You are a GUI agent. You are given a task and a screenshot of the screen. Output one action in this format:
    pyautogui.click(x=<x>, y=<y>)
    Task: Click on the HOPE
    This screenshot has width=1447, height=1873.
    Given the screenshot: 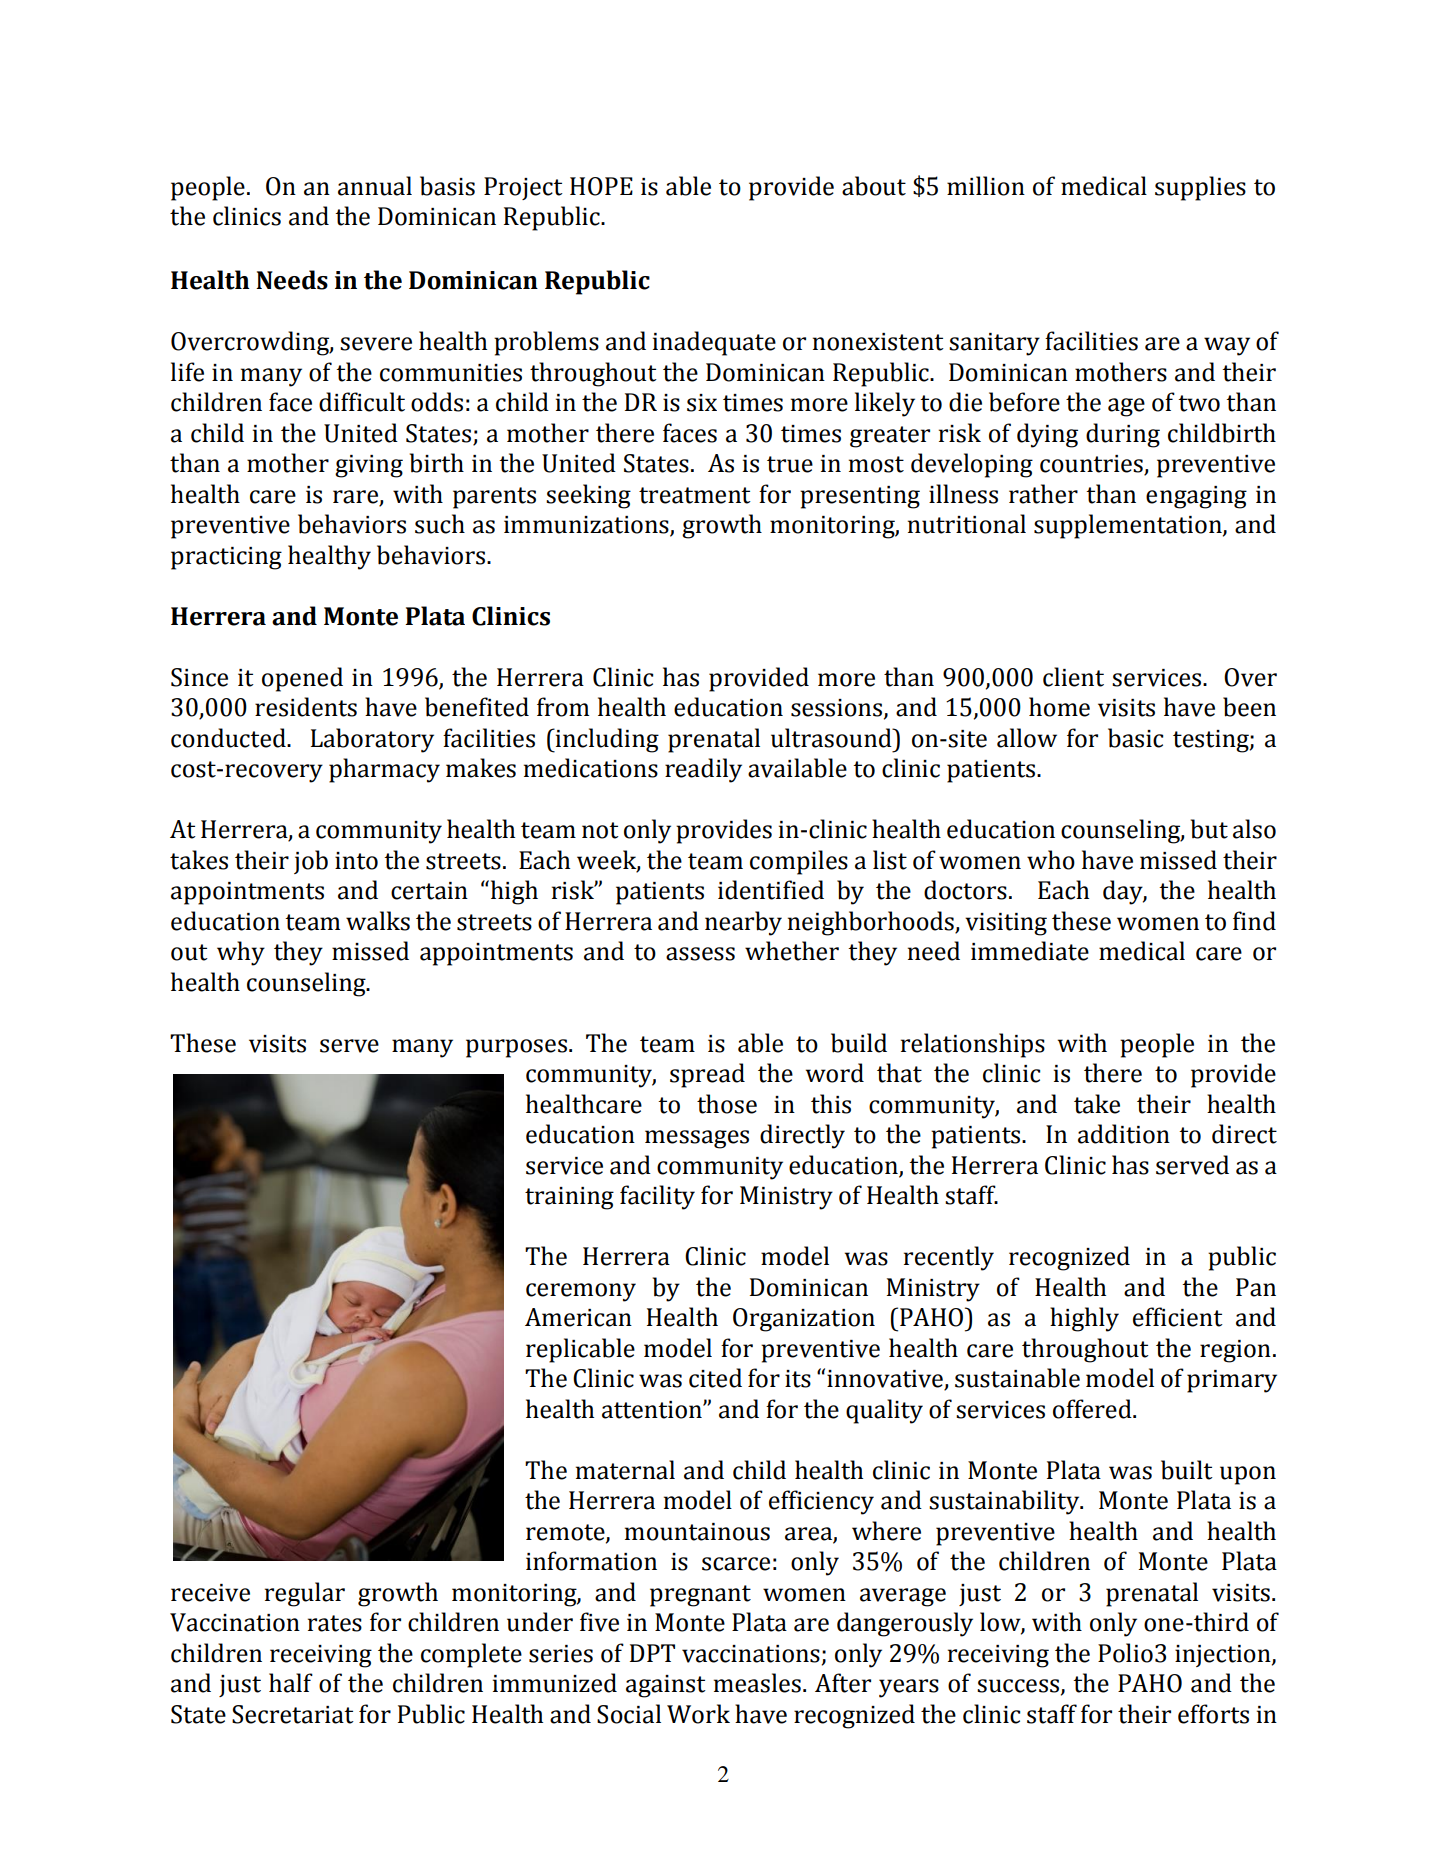 What is the action you would take?
    pyautogui.click(x=601, y=186)
